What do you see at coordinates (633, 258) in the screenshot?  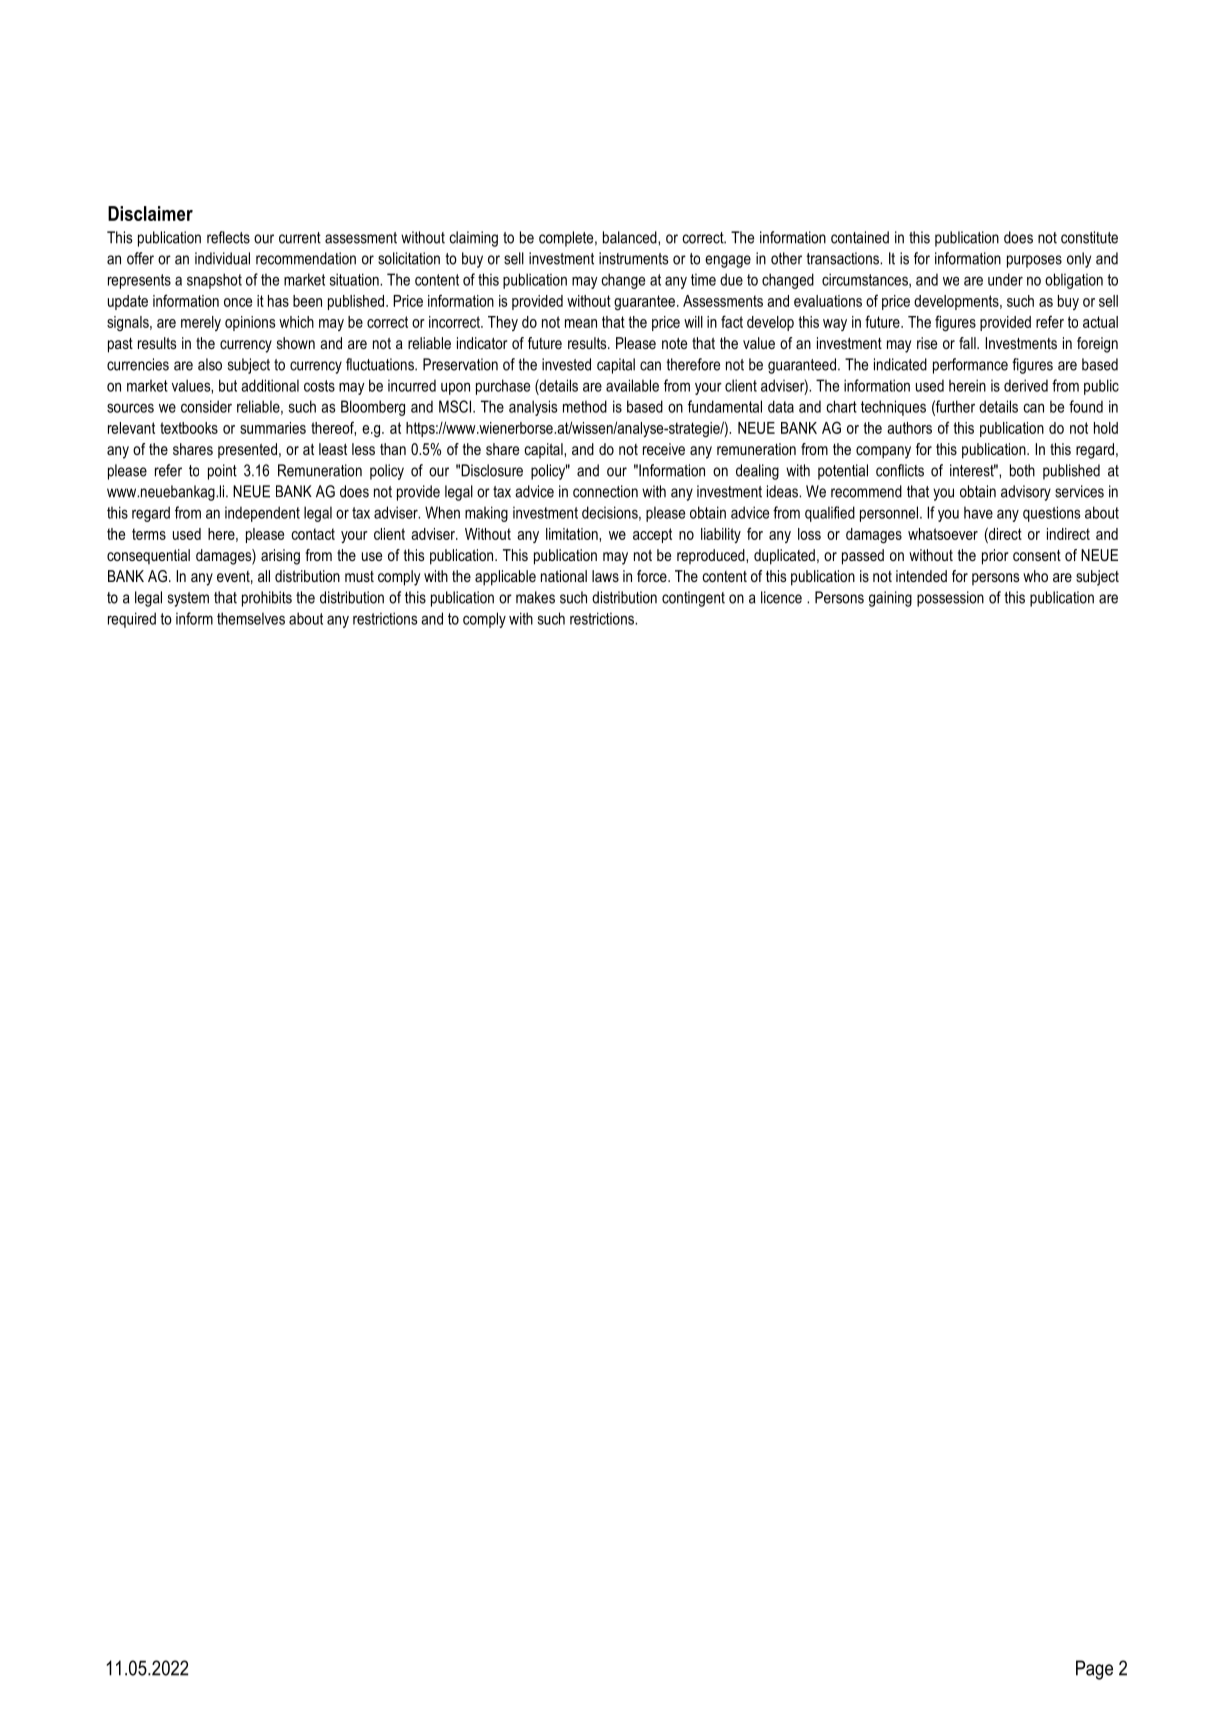 I see `instruments` at bounding box center [633, 258].
